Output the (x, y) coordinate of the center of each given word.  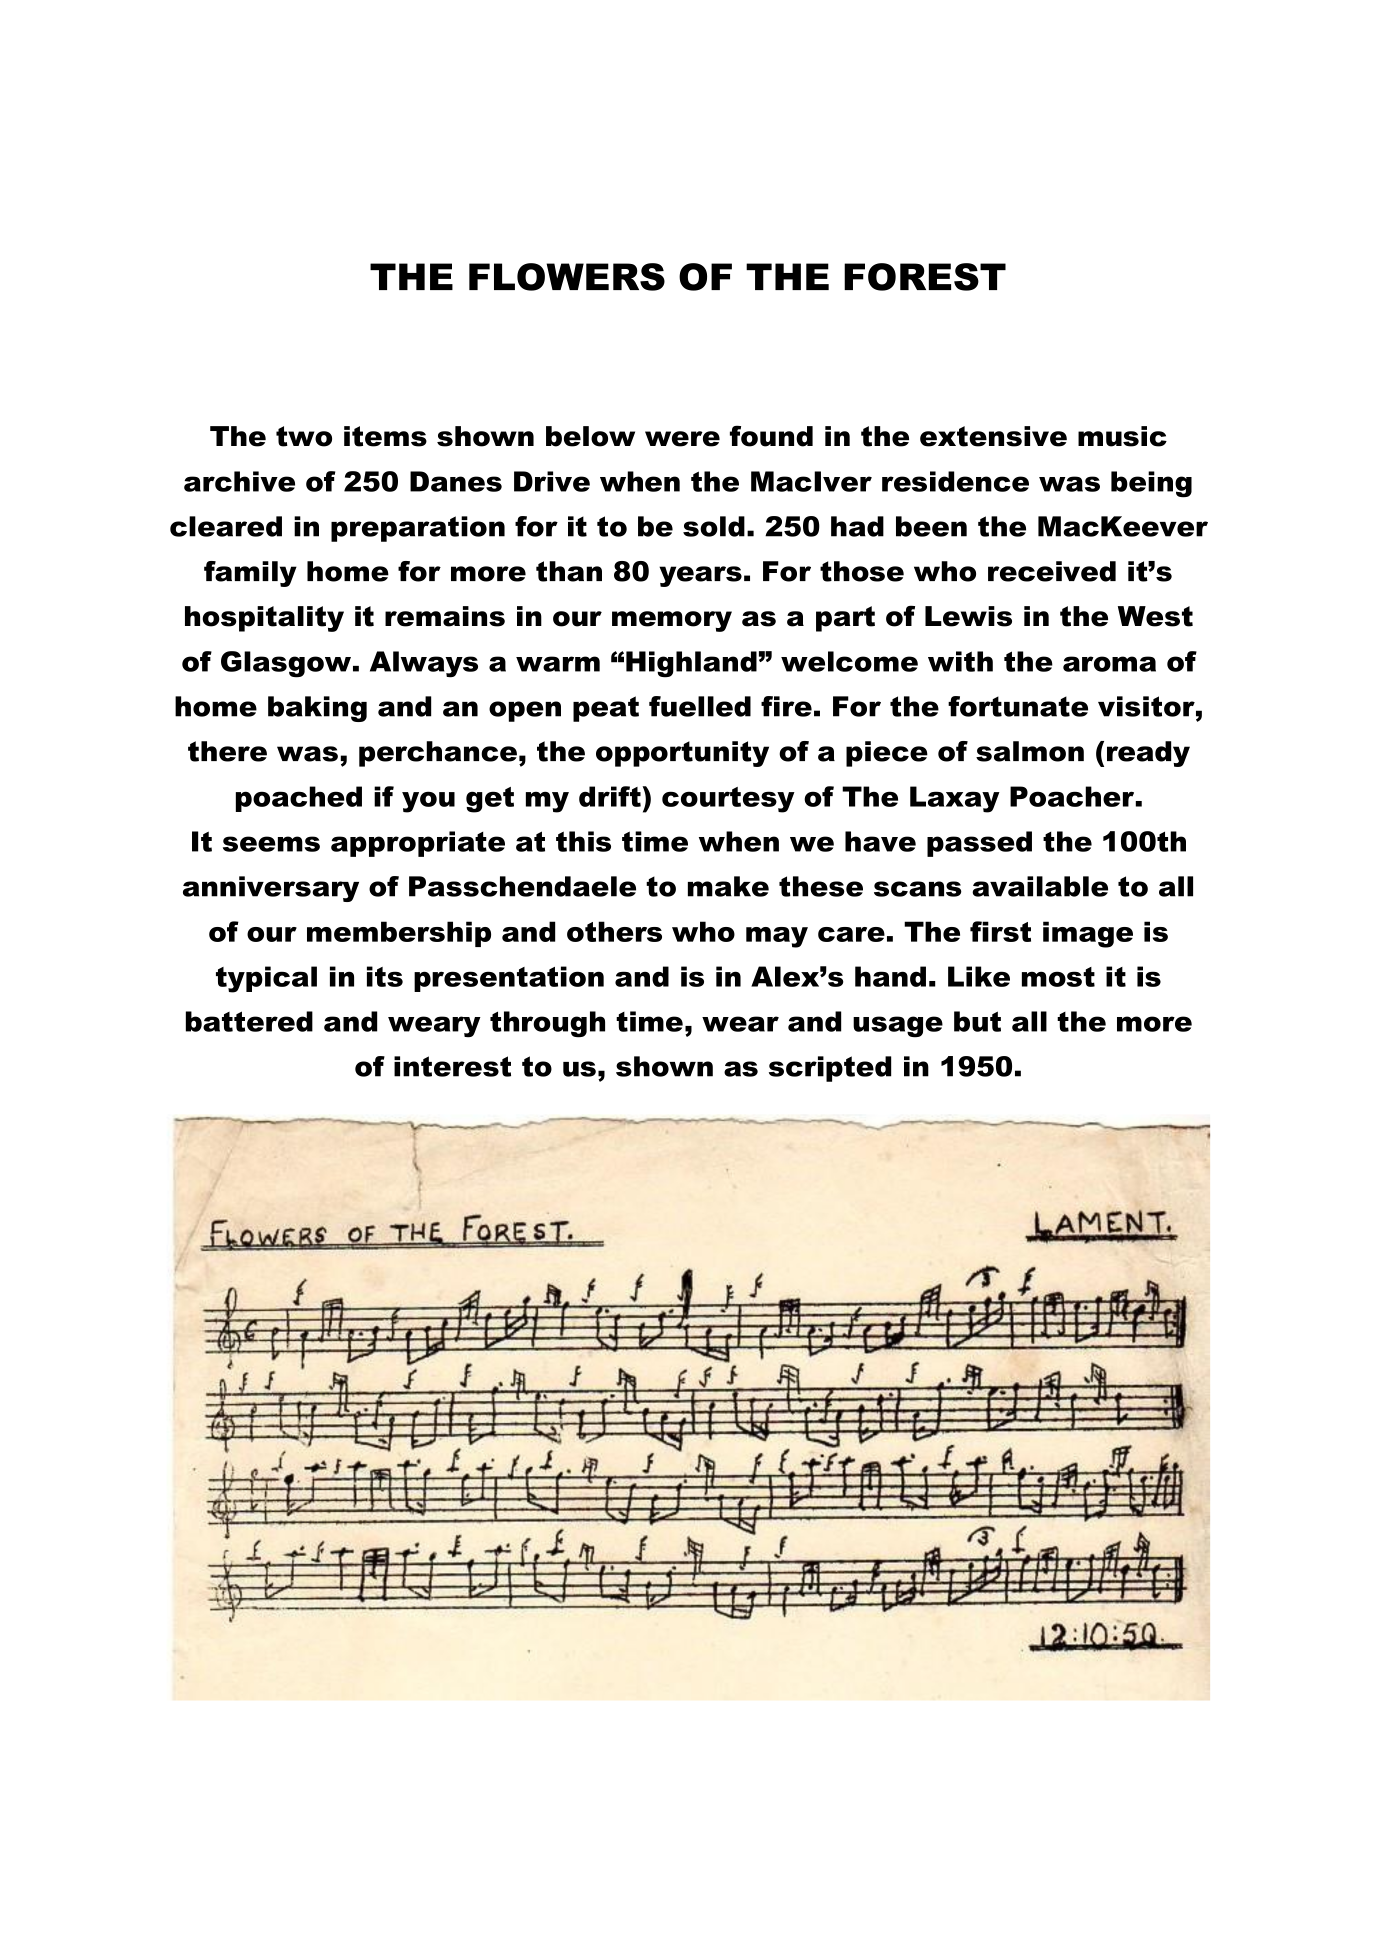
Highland (691, 664)
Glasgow (286, 664)
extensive (993, 436)
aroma (1109, 664)
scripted (830, 1069)
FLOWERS (567, 277)
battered (249, 1021)
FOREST (925, 277)
